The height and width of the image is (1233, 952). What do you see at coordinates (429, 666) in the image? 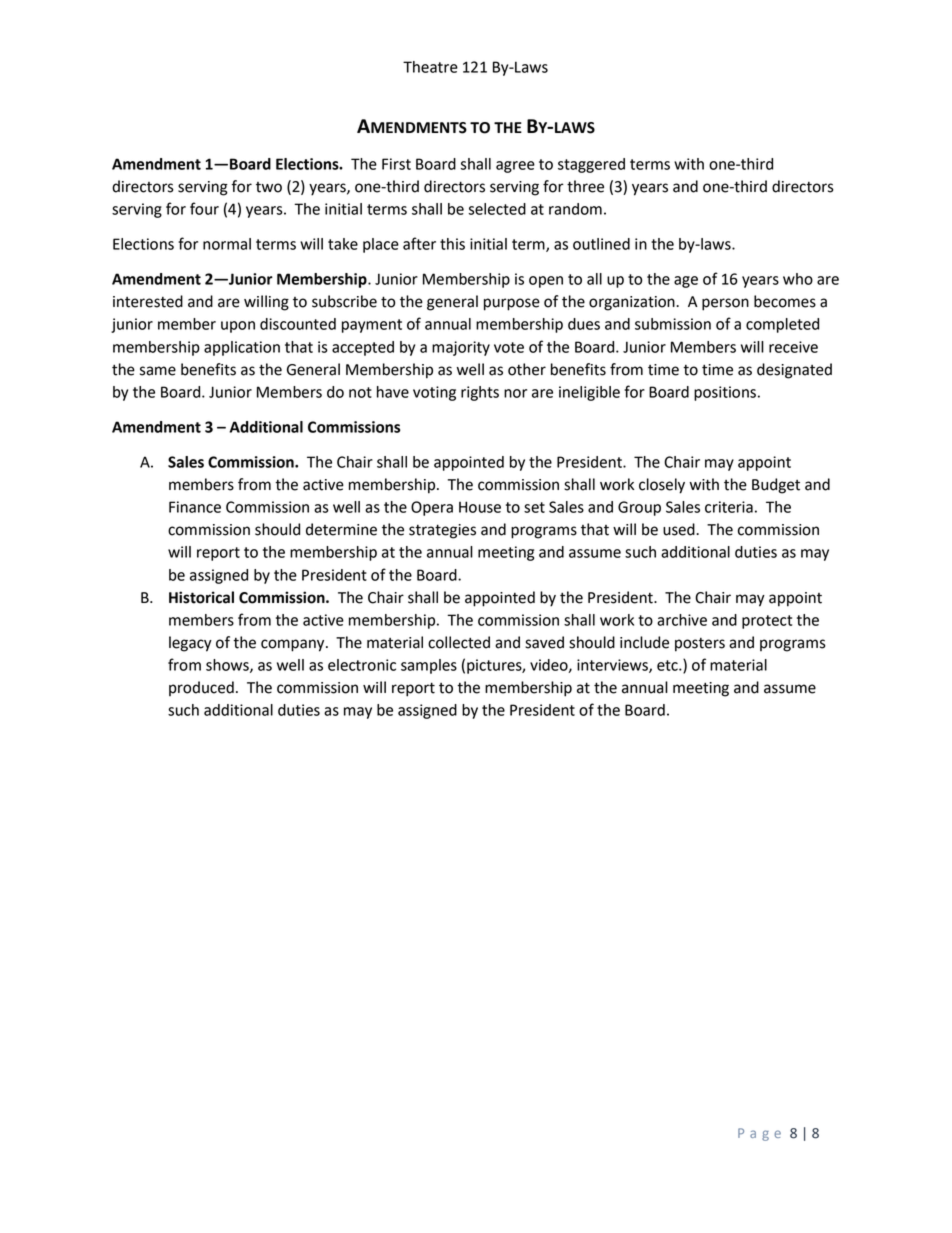
I see `samples` at bounding box center [429, 666].
